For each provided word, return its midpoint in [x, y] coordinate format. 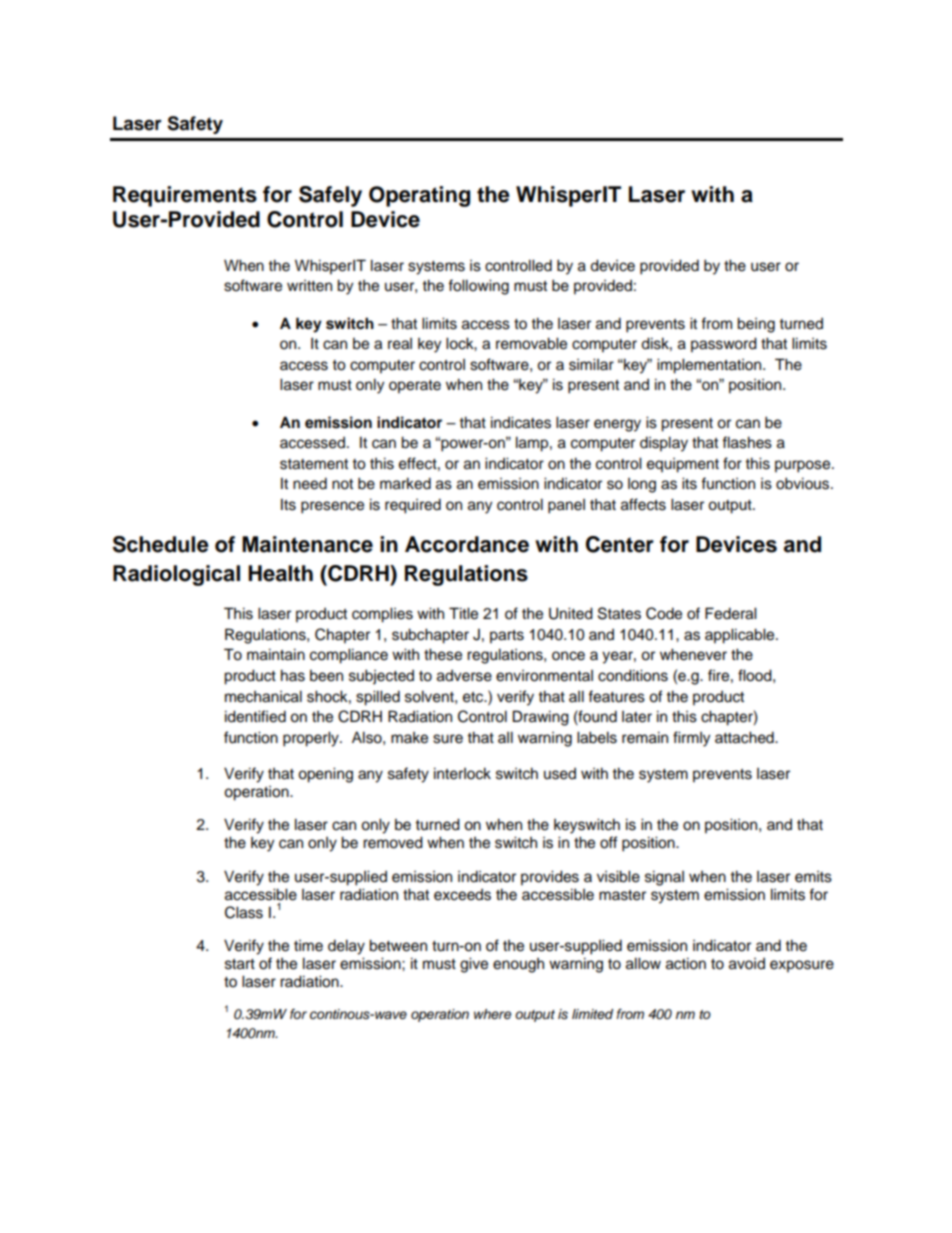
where [492, 1014]
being [756, 325]
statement [314, 464]
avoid [747, 964]
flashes [747, 442]
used [560, 774]
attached [745, 737]
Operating [419, 196]
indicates [521, 422]
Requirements [185, 196]
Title [463, 613]
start [240, 964]
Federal [731, 613]
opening [325, 775]
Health [280, 573]
